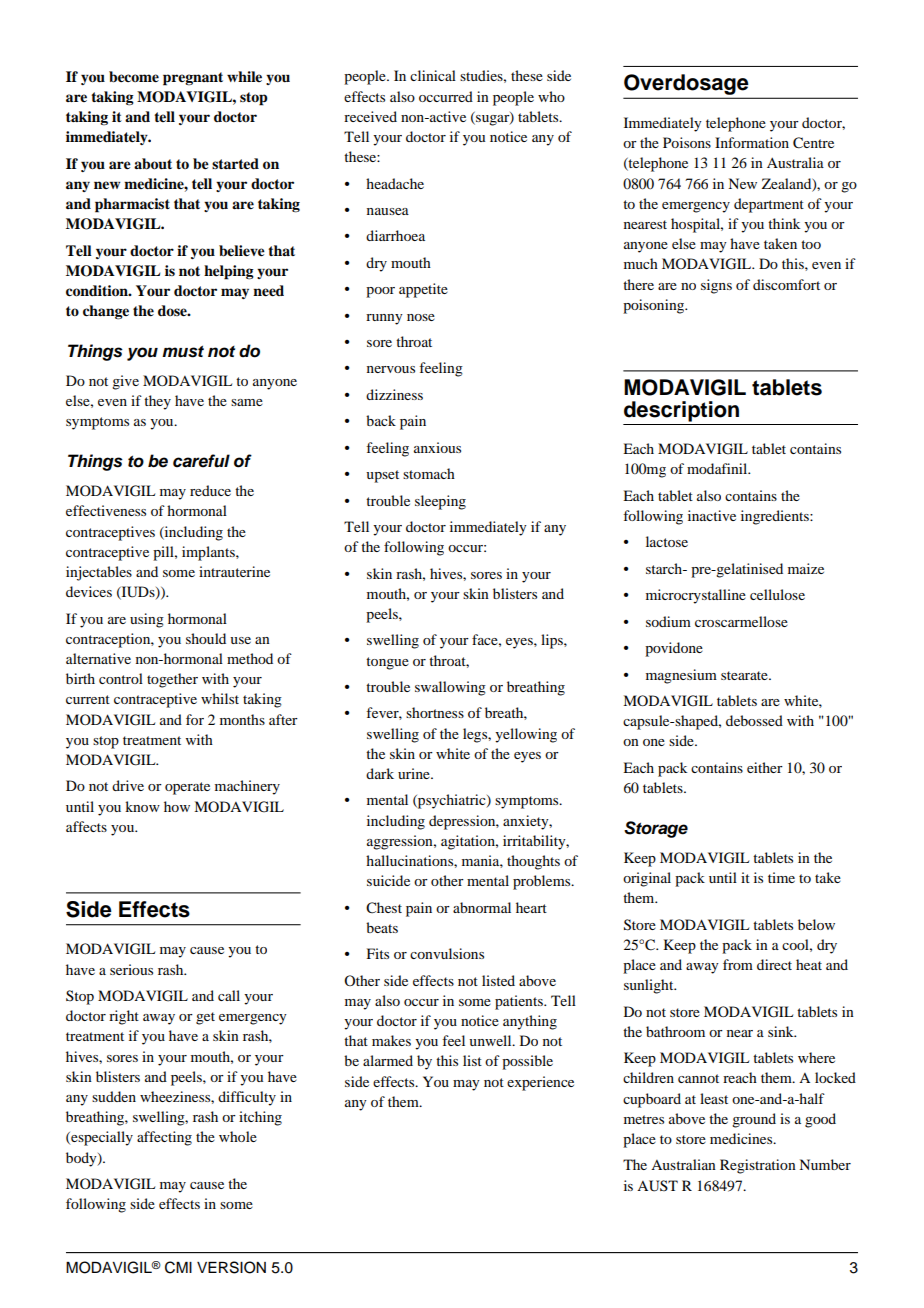 This page has width=924, height=1308. I want to click on clinical, so click(433, 75).
